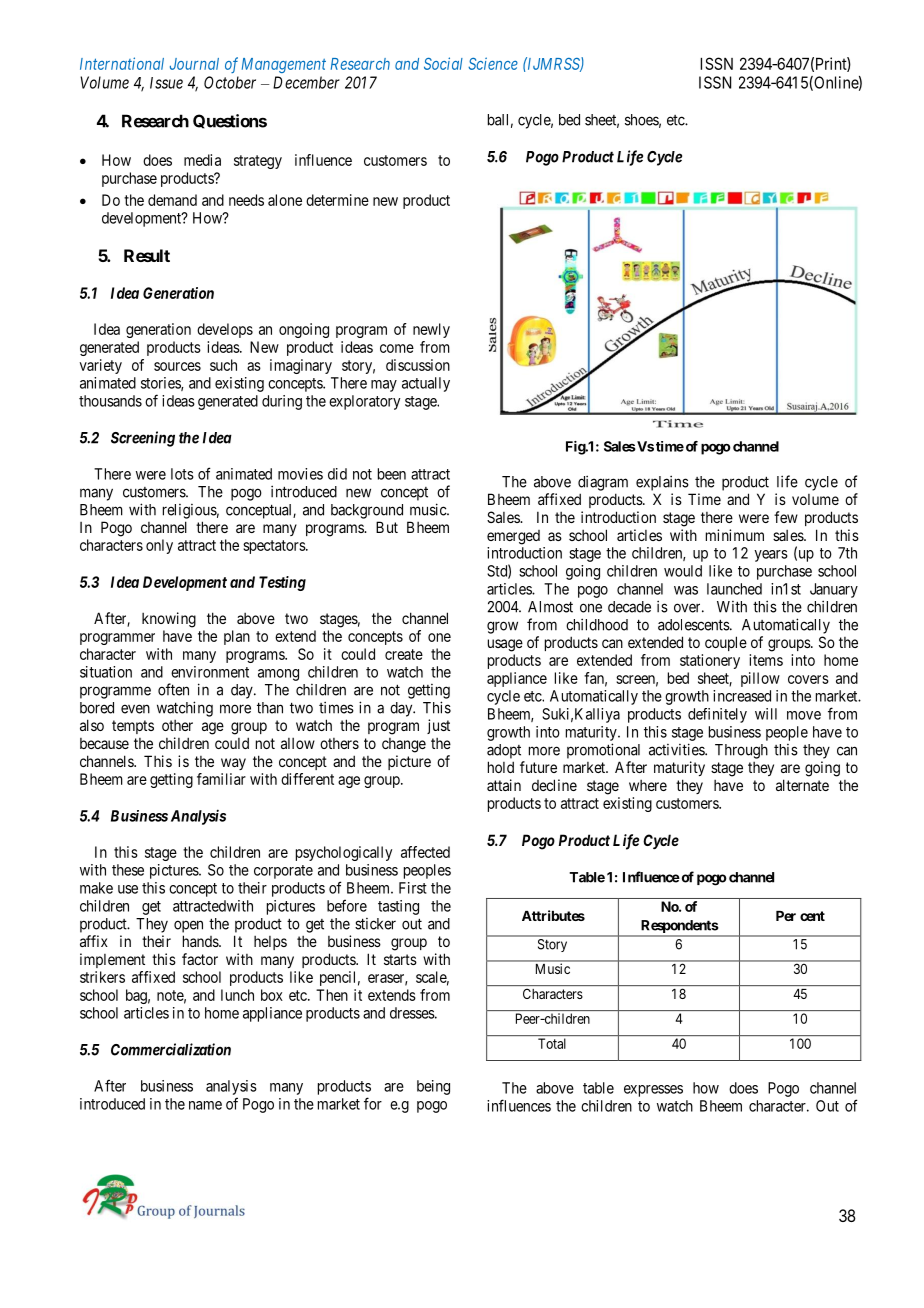 Image resolution: width=924 pixels, height=1308 pixels. I want to click on these, so click(128, 870).
